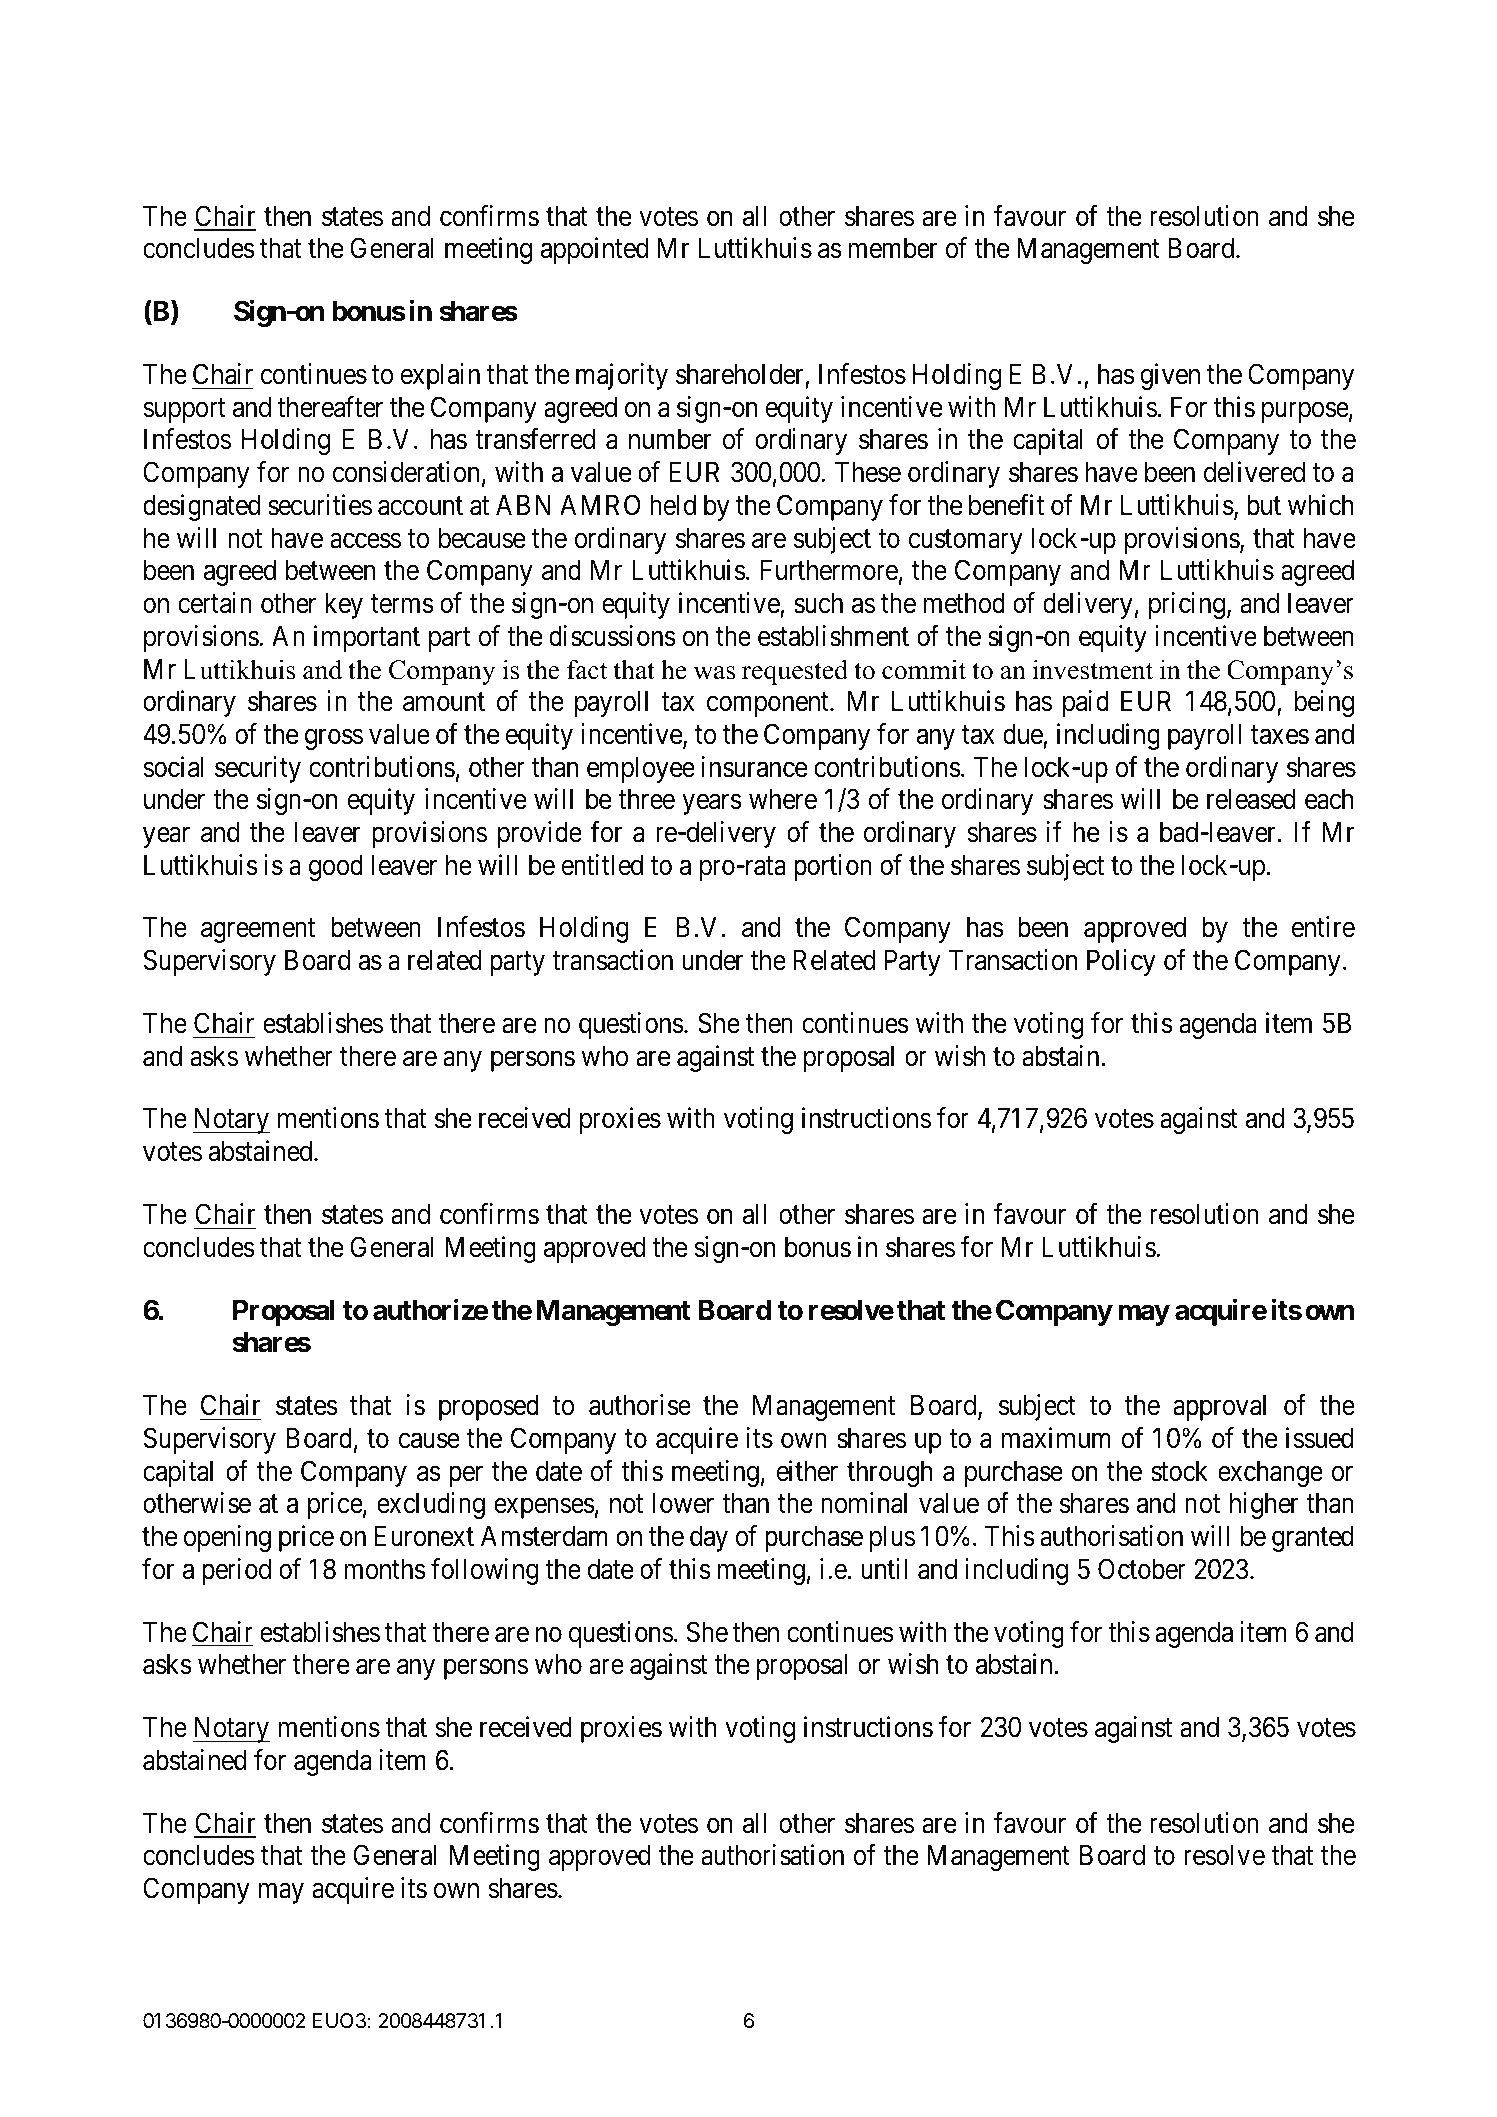 The image size is (1497, 2117). I want to click on pricing, so click(1187, 605).
